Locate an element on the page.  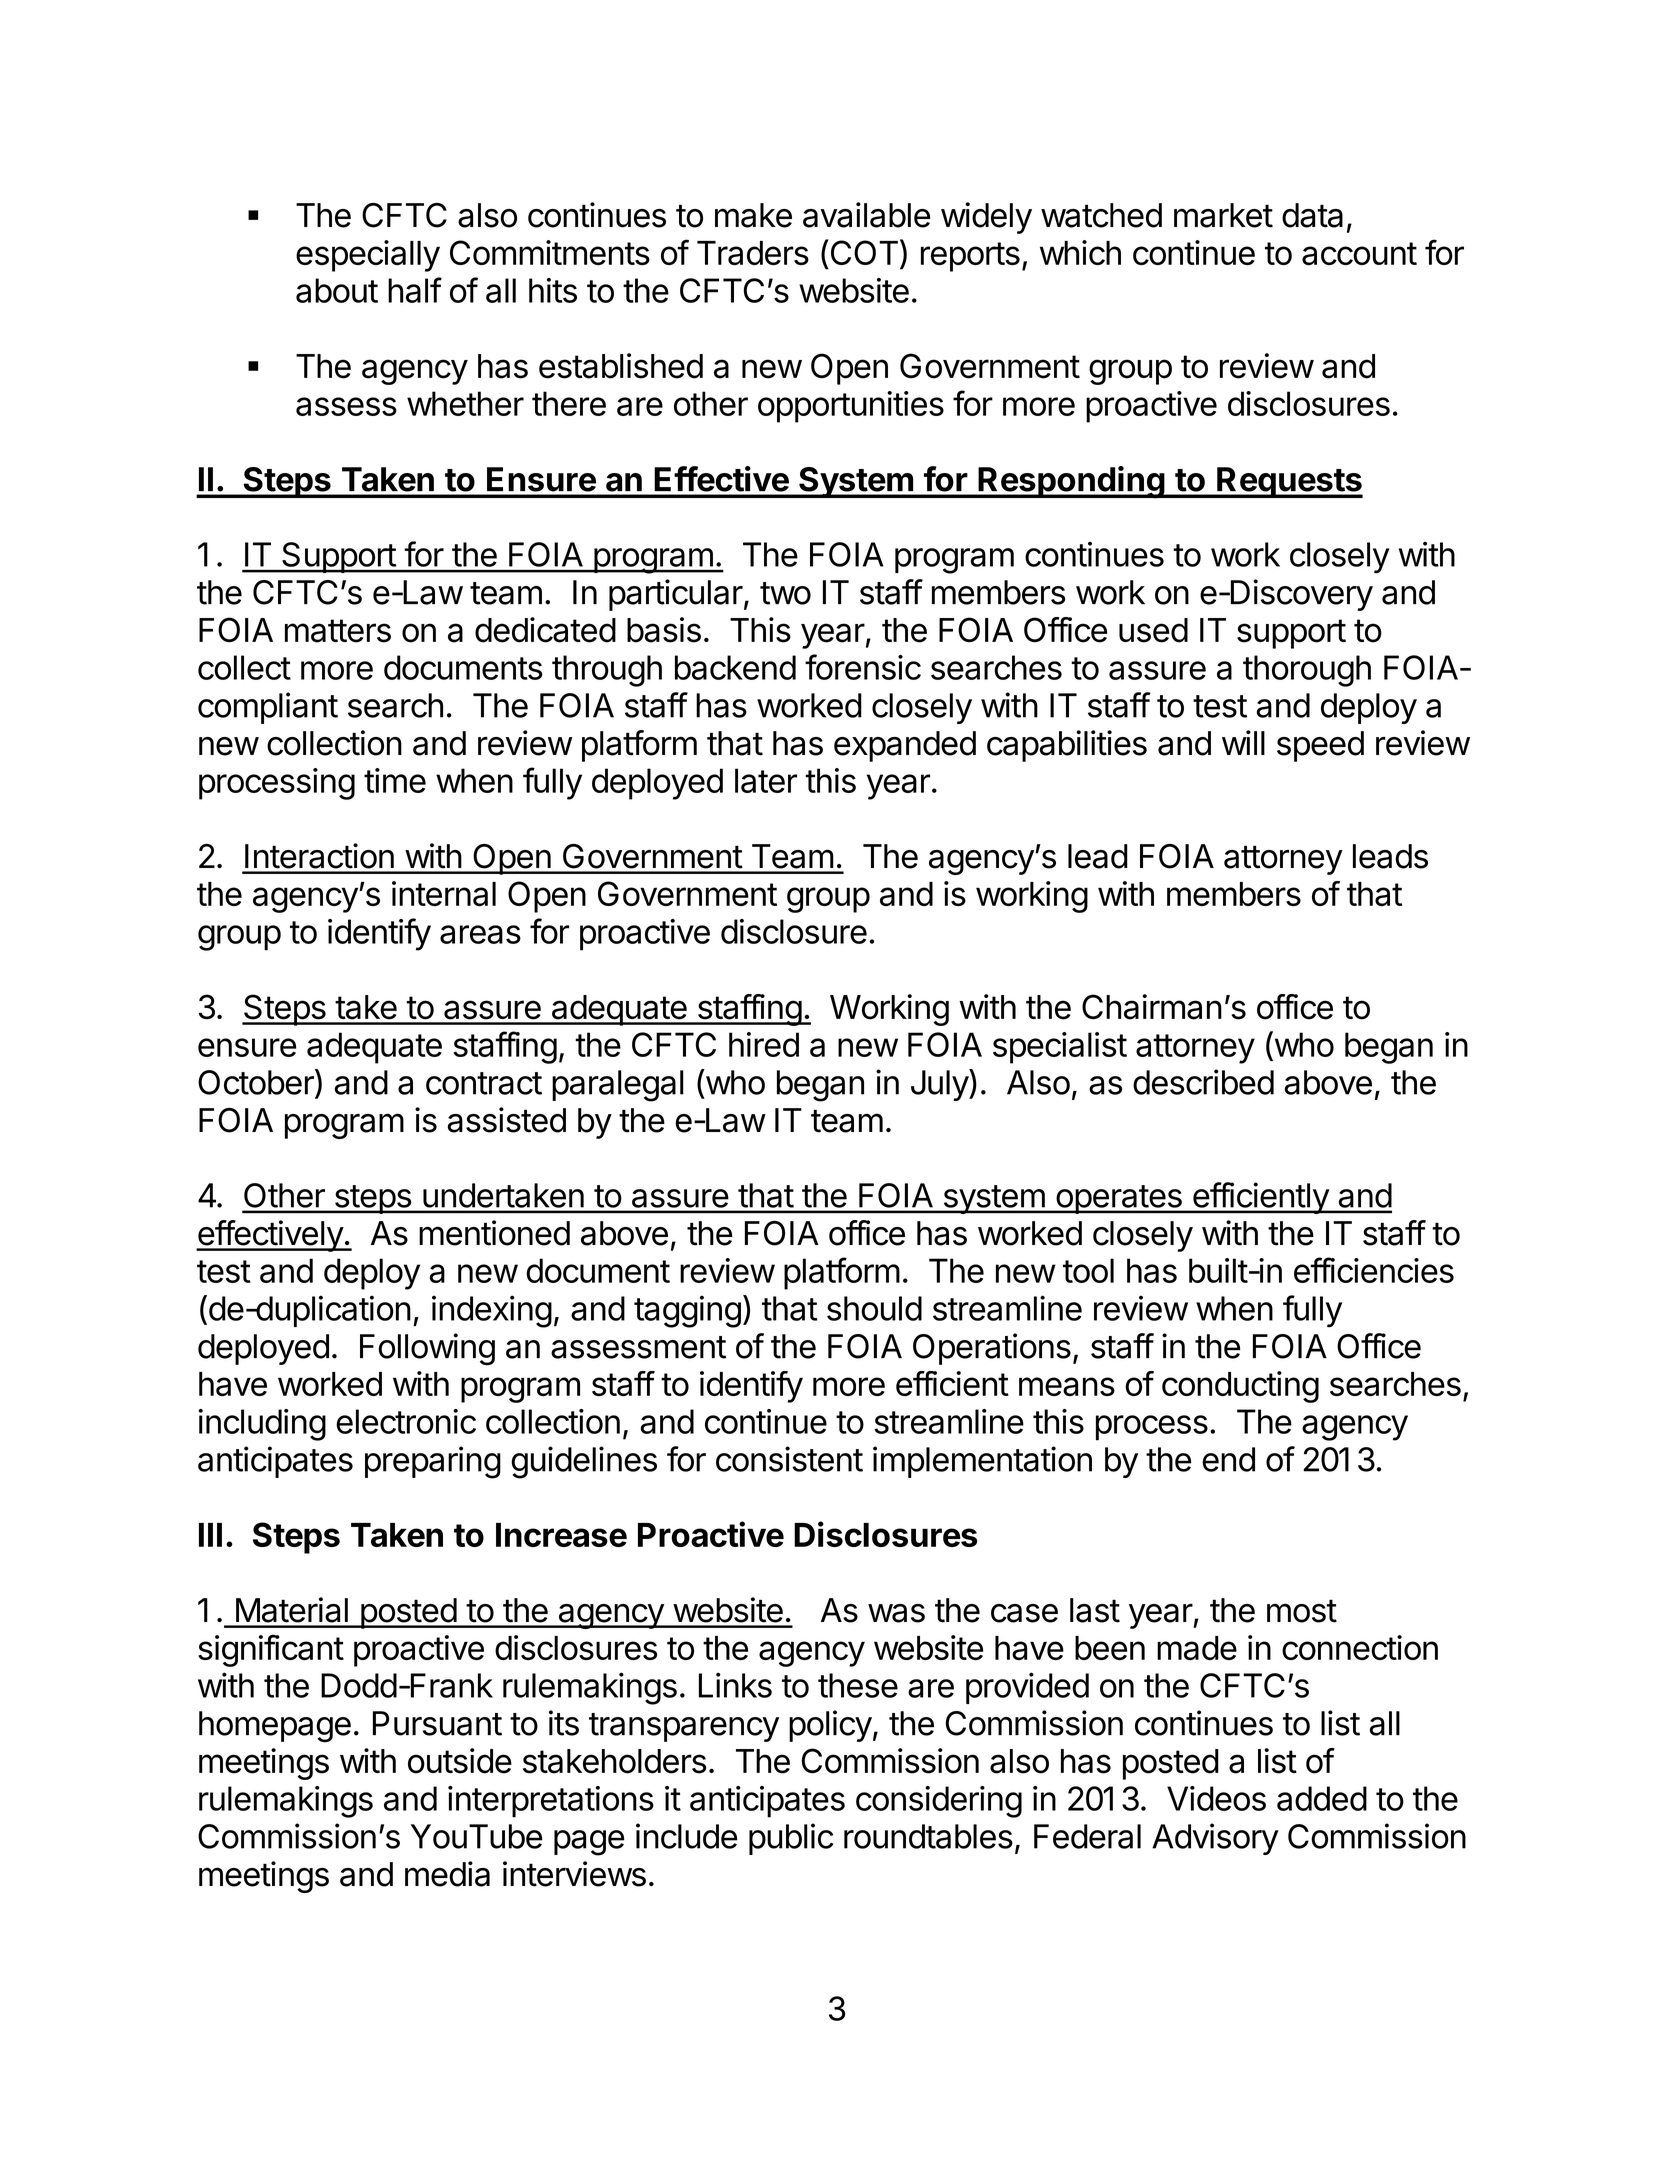
will is located at coordinates (1243, 742).
